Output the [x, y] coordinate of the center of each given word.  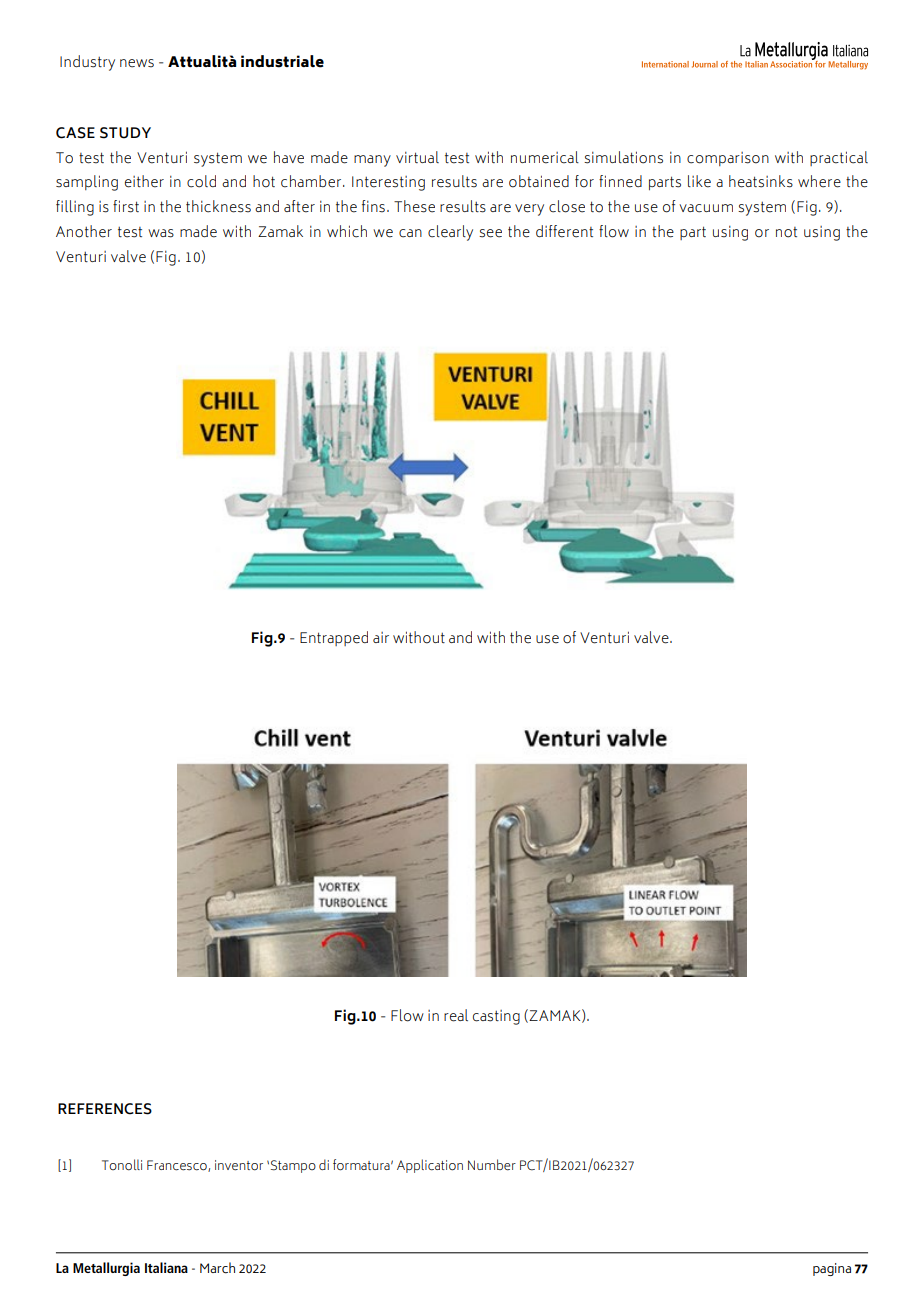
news [137, 63]
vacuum [706, 208]
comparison [728, 159]
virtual [417, 157]
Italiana [166, 1267]
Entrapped [334, 638]
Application [430, 1166]
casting [496, 1017]
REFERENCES [105, 1109]
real [456, 1015]
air [381, 637]
